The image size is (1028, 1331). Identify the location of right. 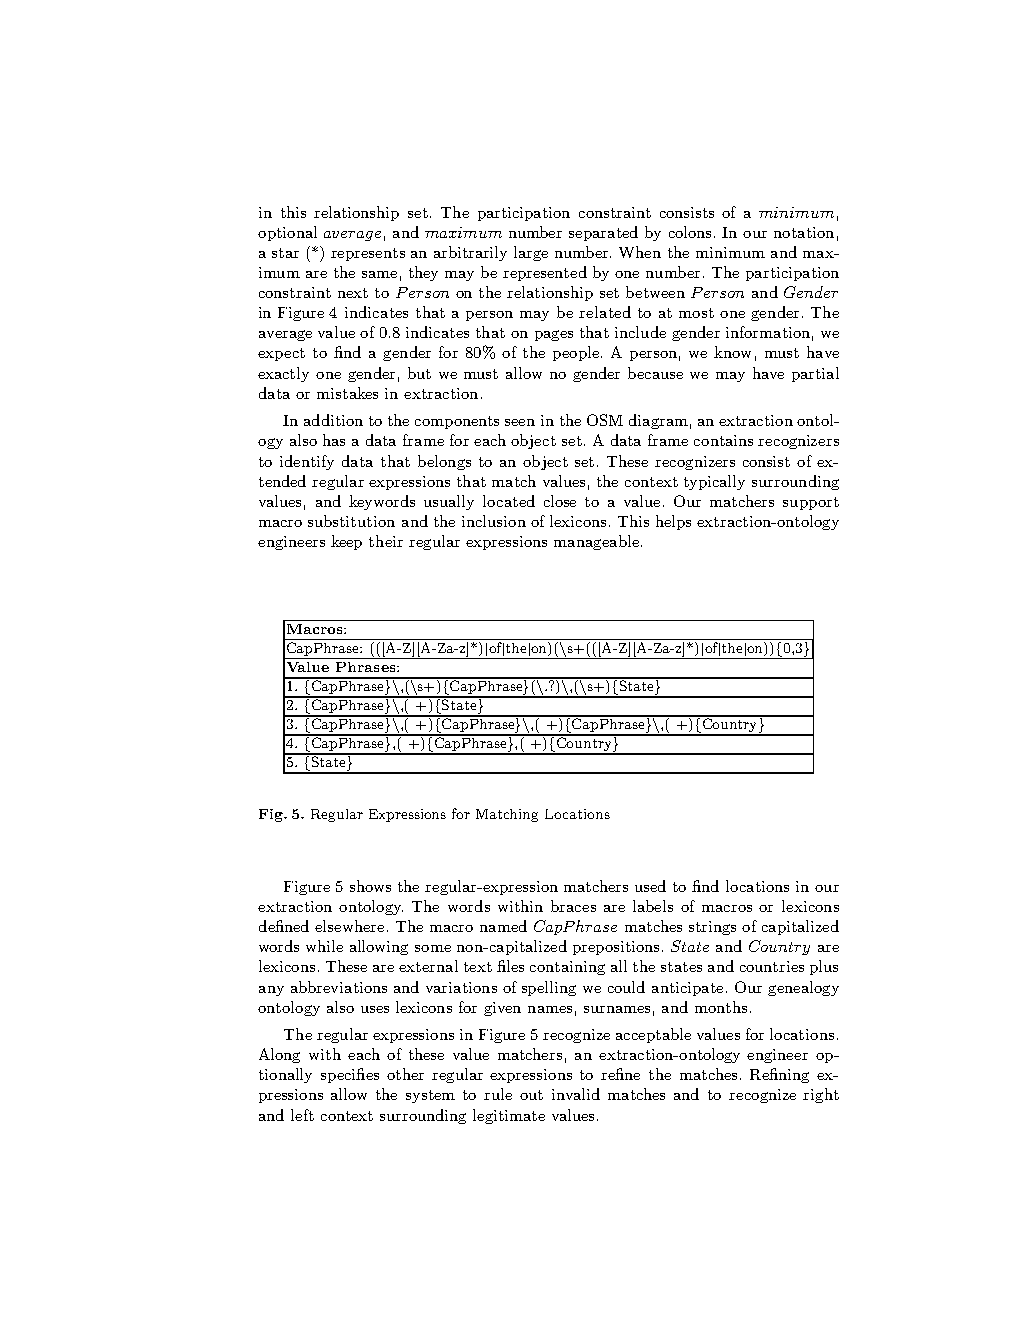
(821, 1095).
